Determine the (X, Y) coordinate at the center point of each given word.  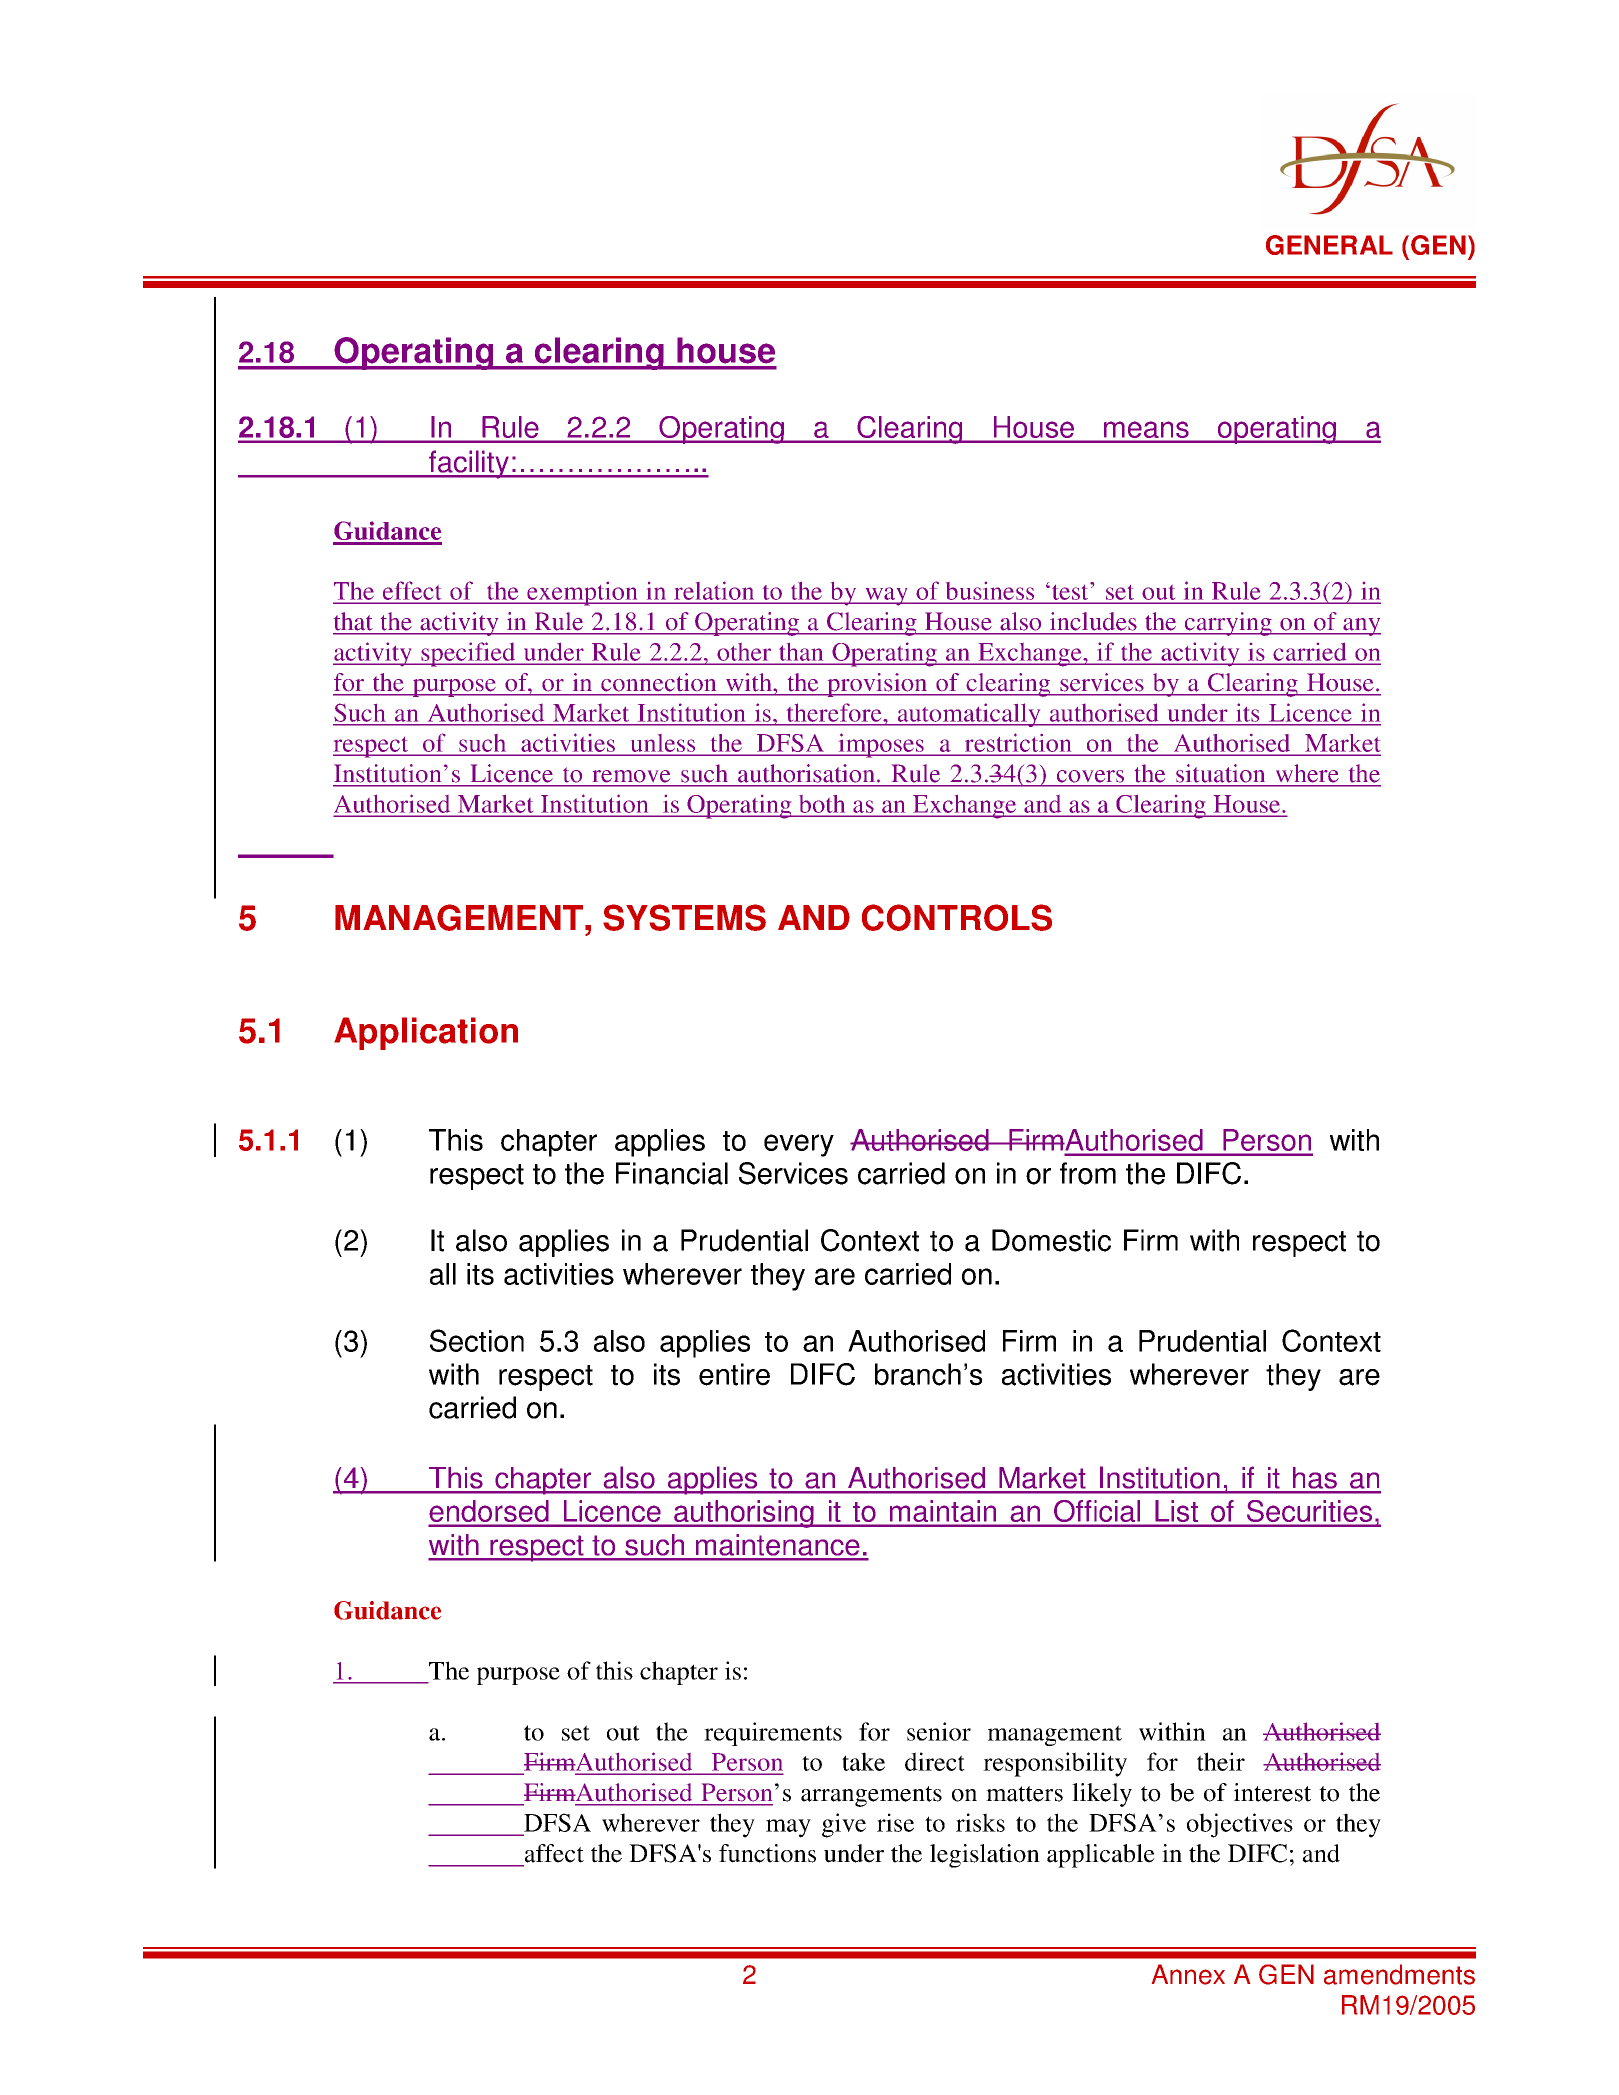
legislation (985, 1856)
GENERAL (1329, 245)
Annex (1188, 1974)
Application (426, 1033)
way (886, 596)
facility (469, 464)
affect (554, 1853)
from (1088, 1173)
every (799, 1145)
